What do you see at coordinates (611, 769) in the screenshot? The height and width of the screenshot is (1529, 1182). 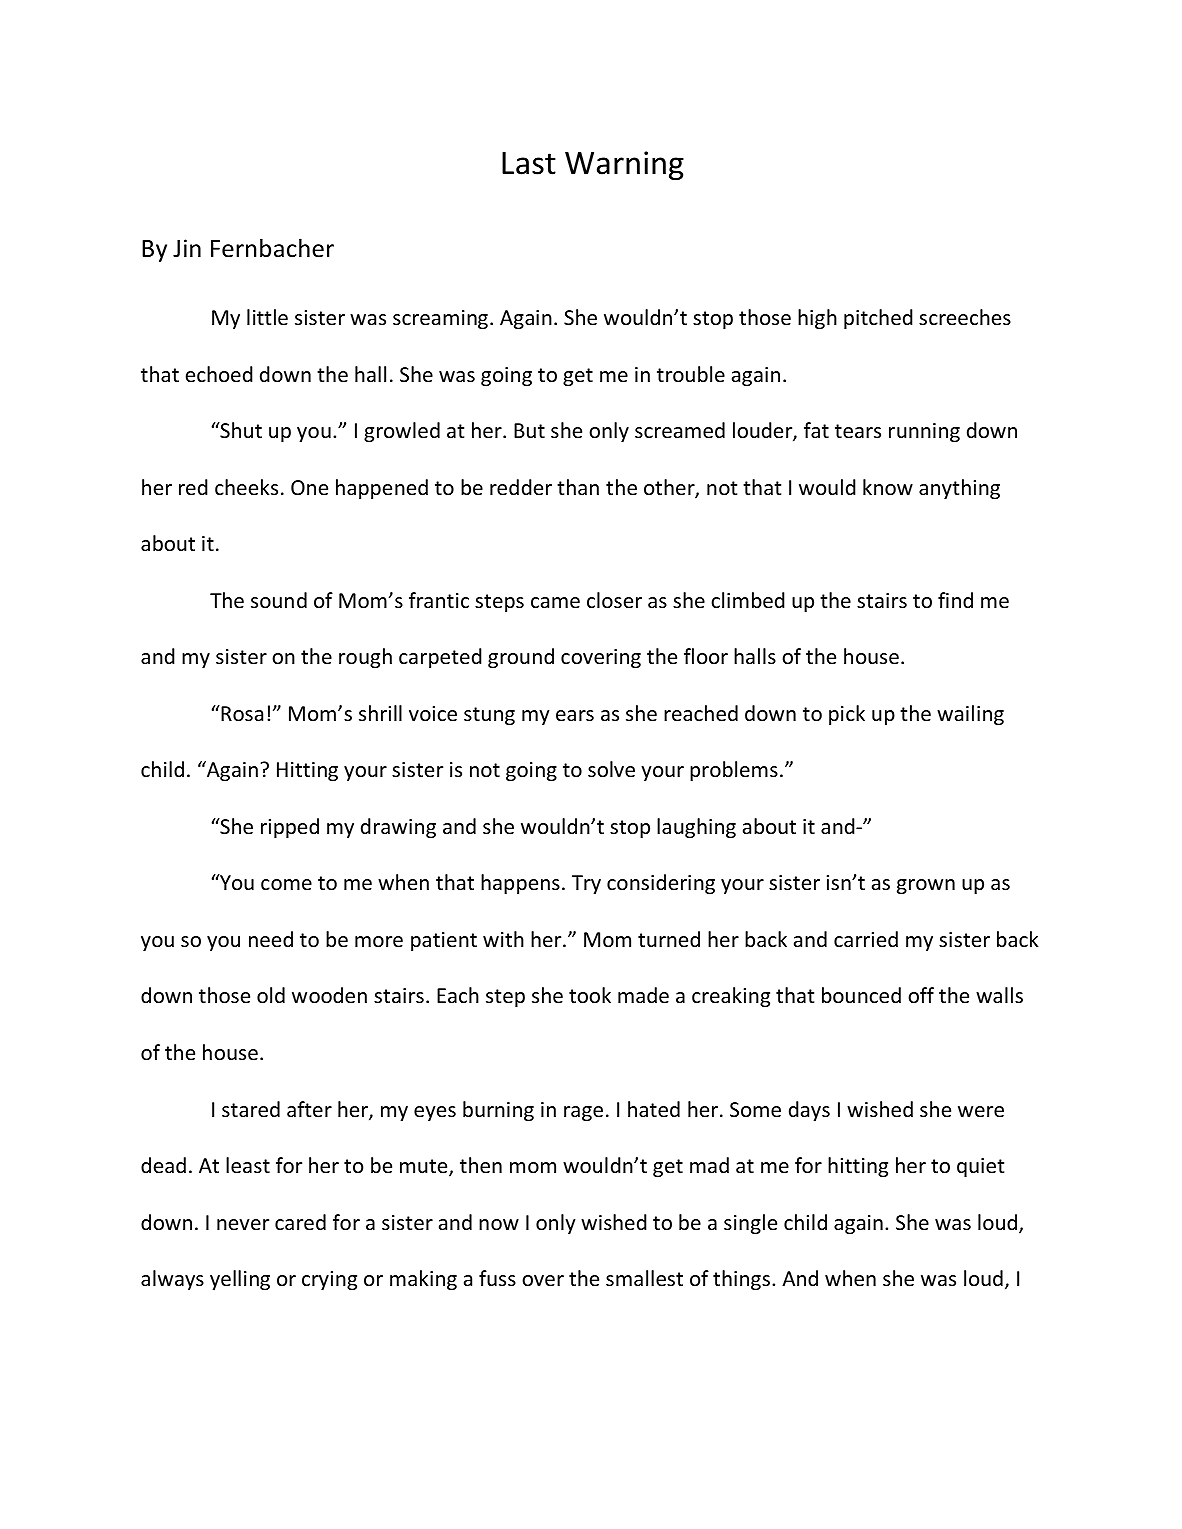 I see `solve` at bounding box center [611, 769].
